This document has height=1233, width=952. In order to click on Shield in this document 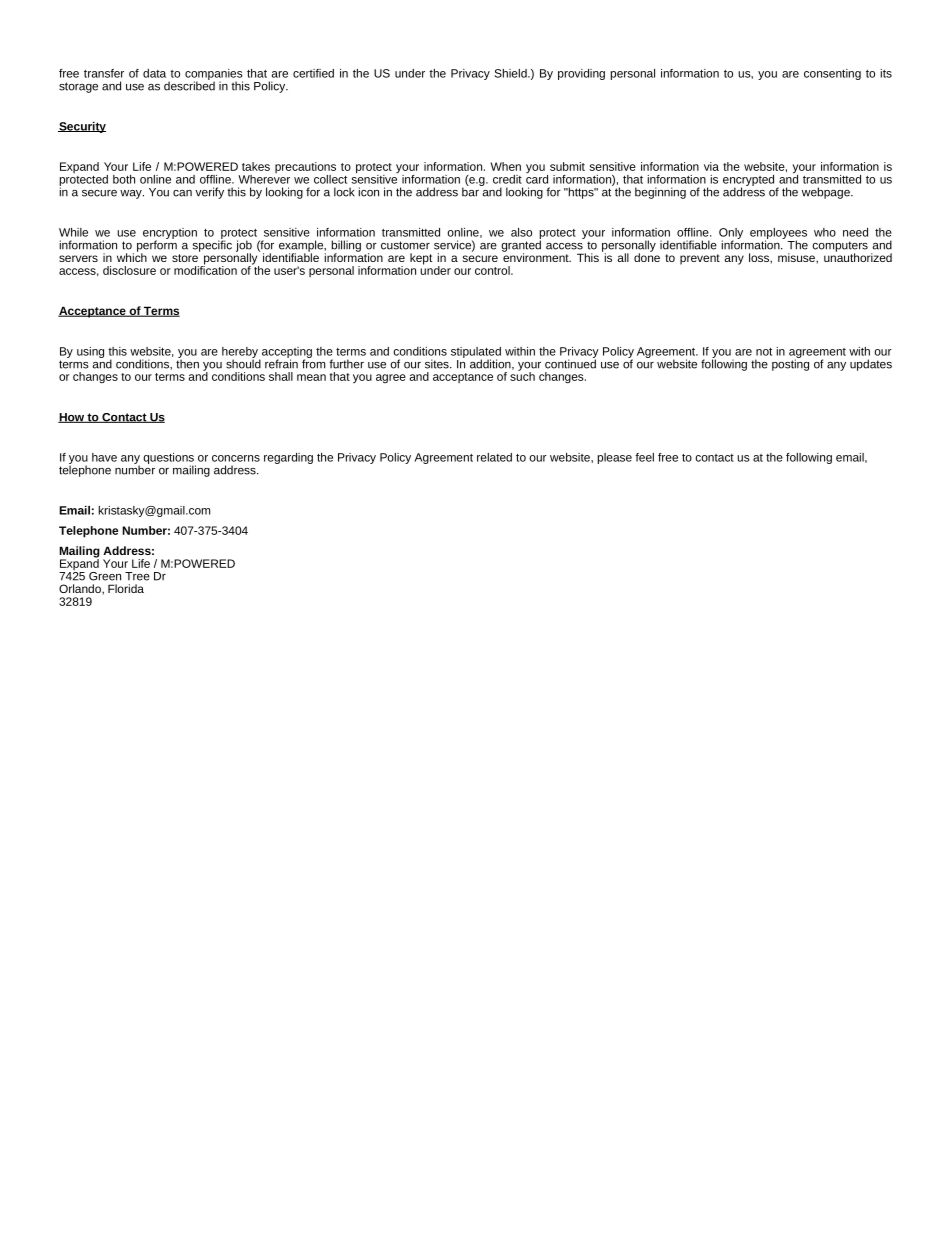, I will do `click(512, 73)`.
